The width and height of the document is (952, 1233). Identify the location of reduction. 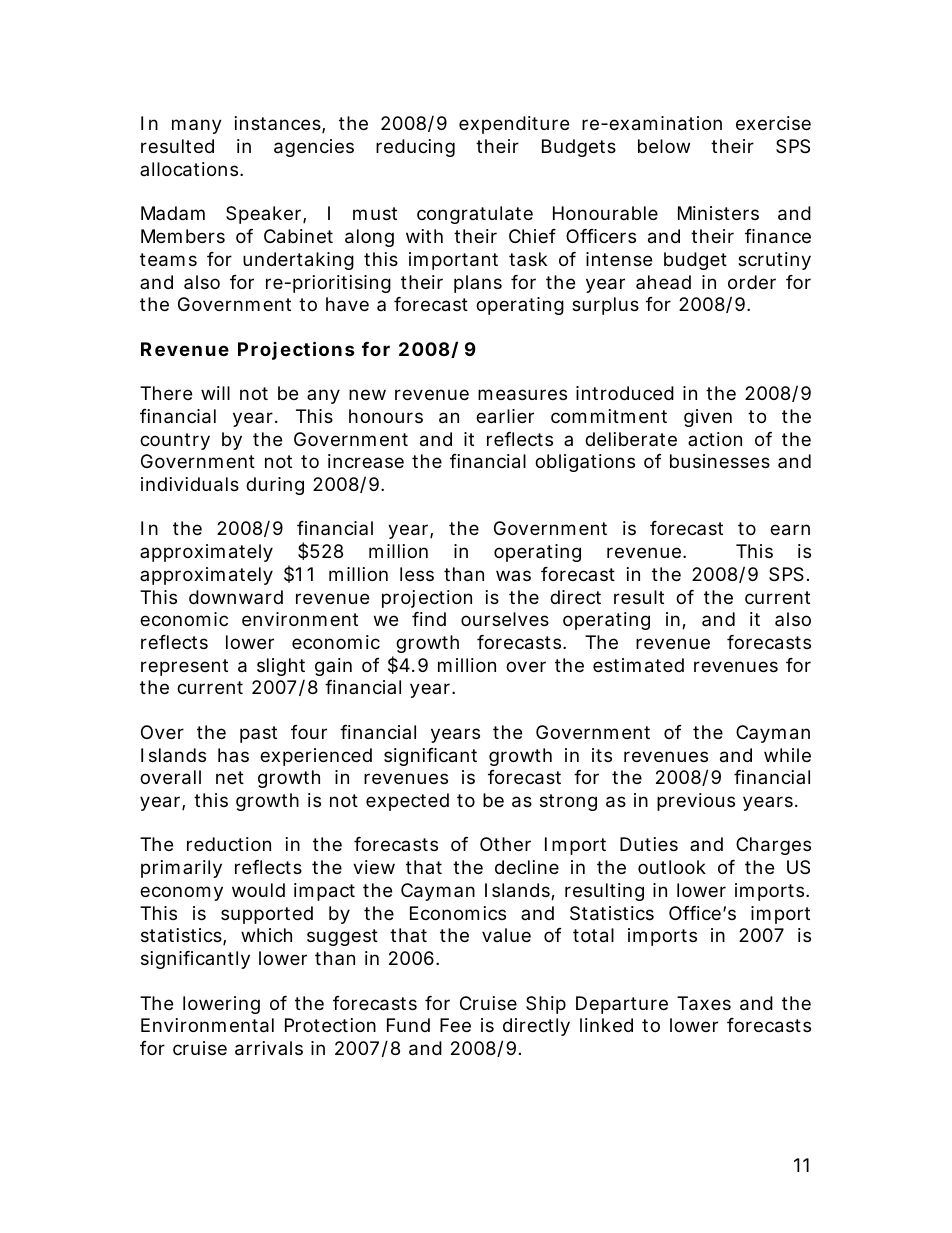
(229, 844).
